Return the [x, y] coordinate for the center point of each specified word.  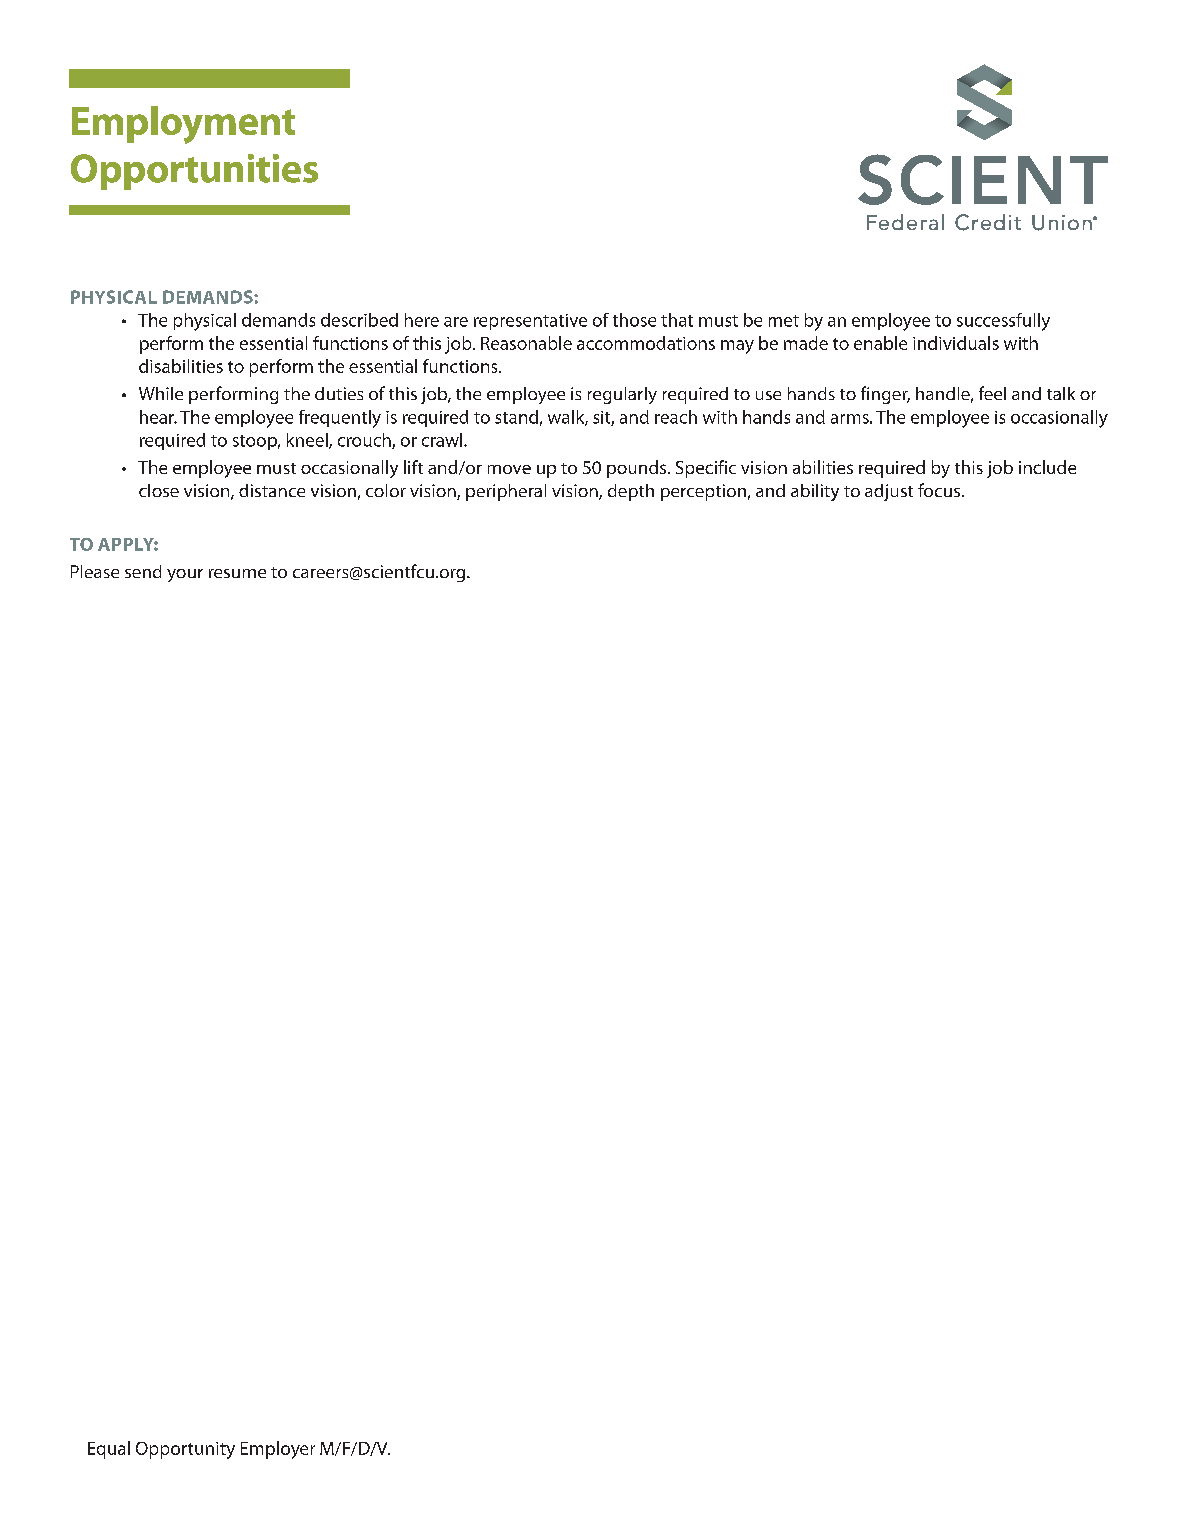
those [634, 320]
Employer [278, 1450]
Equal [109, 1450]
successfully [1003, 322]
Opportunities [194, 172]
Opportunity [185, 1450]
